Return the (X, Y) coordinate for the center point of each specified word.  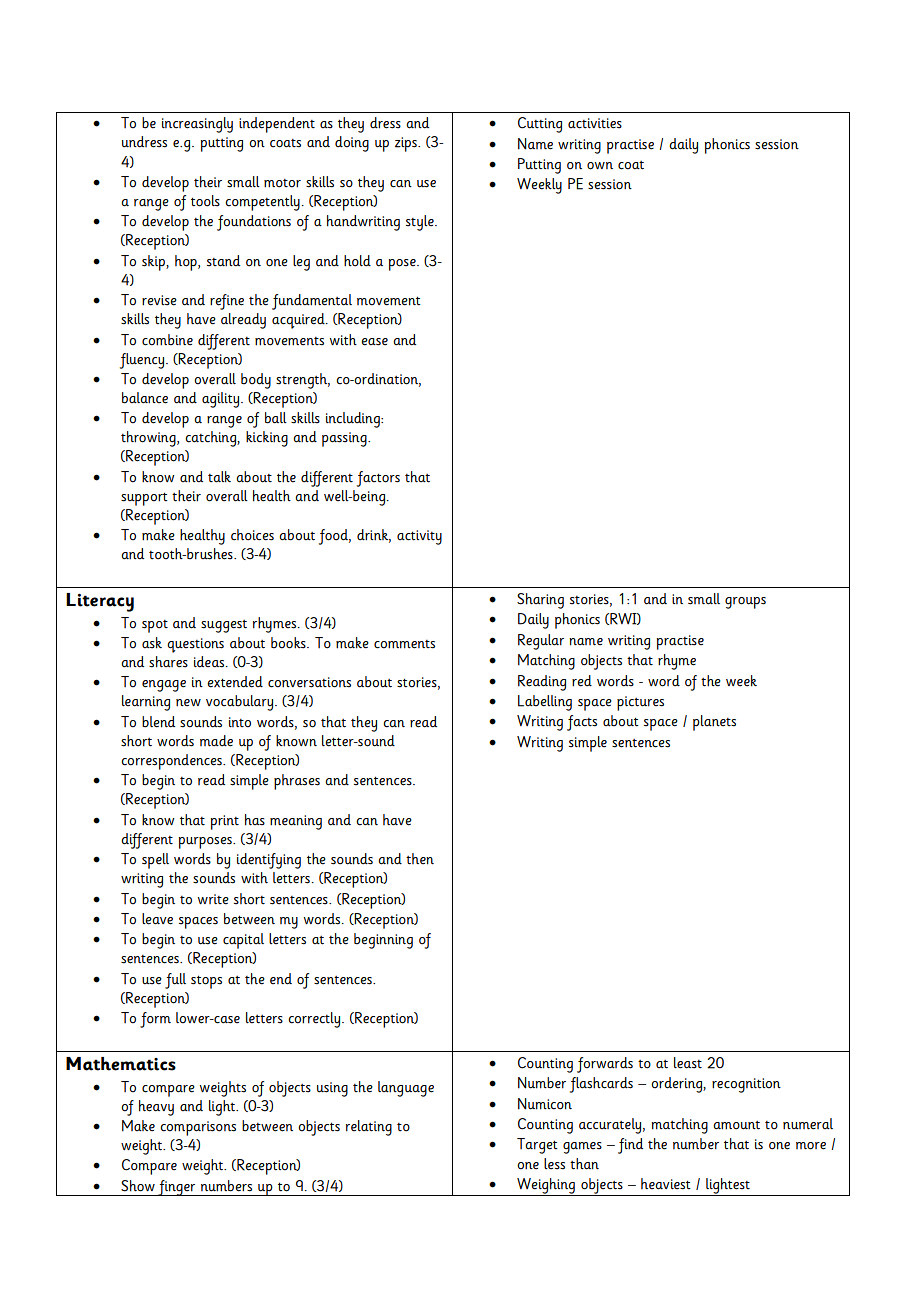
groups (745, 603)
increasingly (197, 125)
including (354, 420)
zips (407, 144)
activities (595, 123)
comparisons (198, 1128)
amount (736, 1125)
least (688, 1063)
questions (195, 645)
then (420, 859)
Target (537, 1146)
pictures (640, 703)
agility (222, 400)
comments (404, 644)
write (213, 899)
